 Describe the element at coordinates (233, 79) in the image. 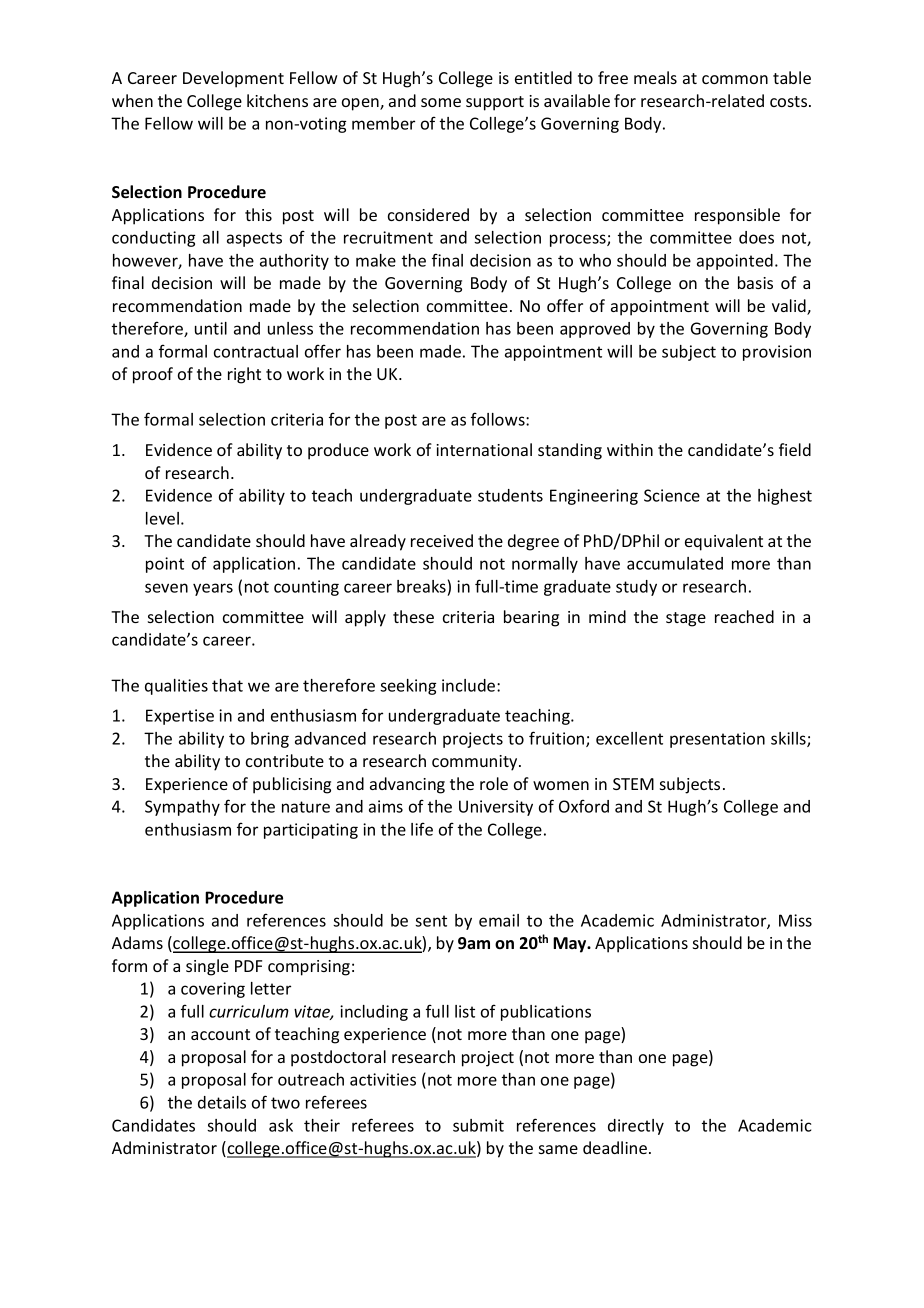

I see `Development` at that location.
